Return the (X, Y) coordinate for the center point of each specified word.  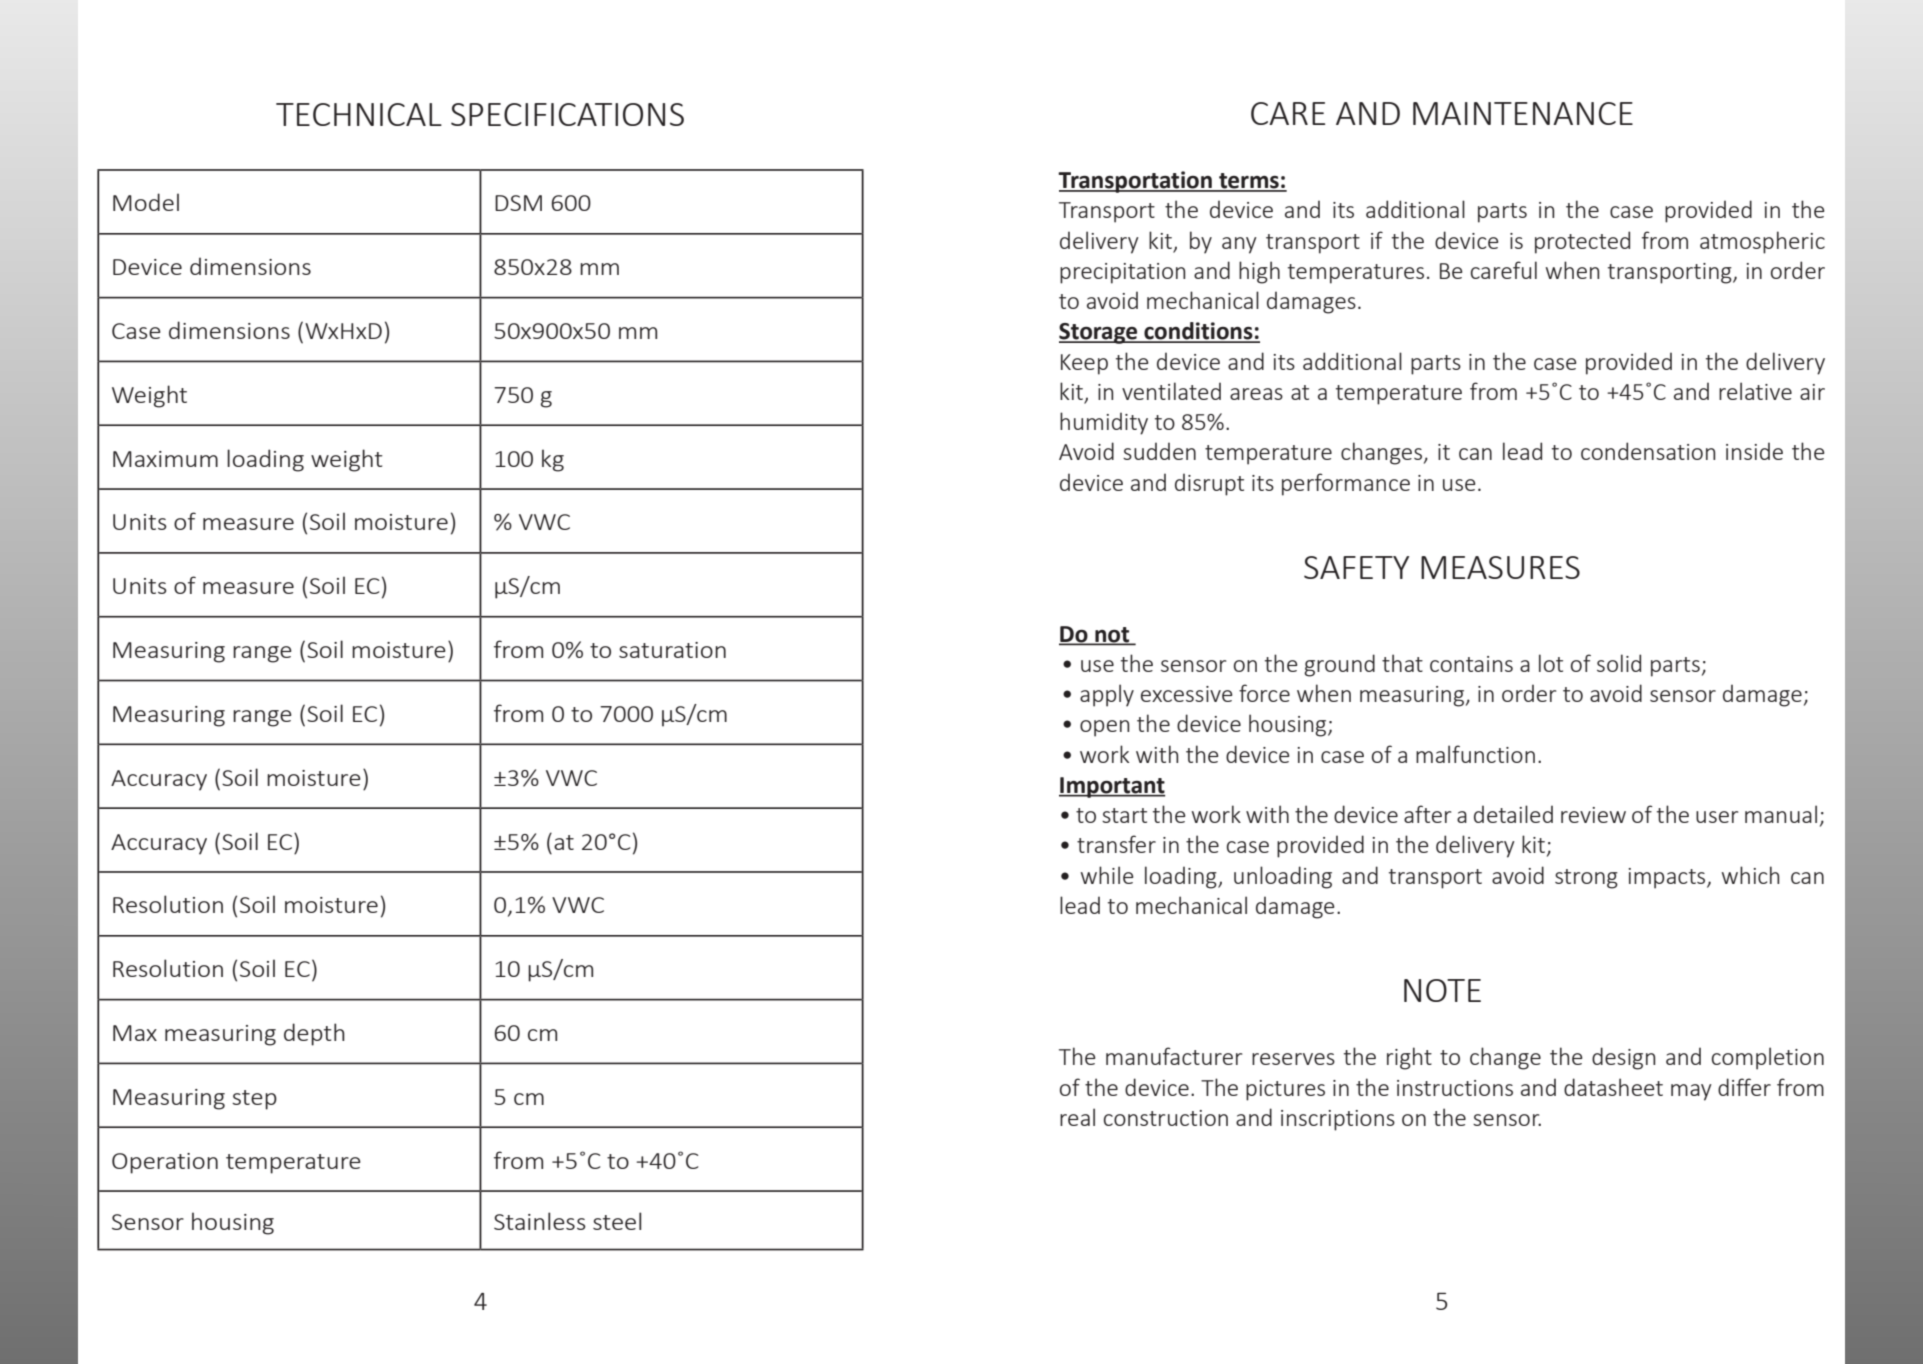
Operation (165, 1163)
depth (314, 1034)
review (1593, 815)
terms (1249, 182)
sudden (1159, 451)
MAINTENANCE (1523, 113)
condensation (1648, 451)
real (1077, 1117)
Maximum (165, 459)
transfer (1116, 844)
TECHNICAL (359, 114)
